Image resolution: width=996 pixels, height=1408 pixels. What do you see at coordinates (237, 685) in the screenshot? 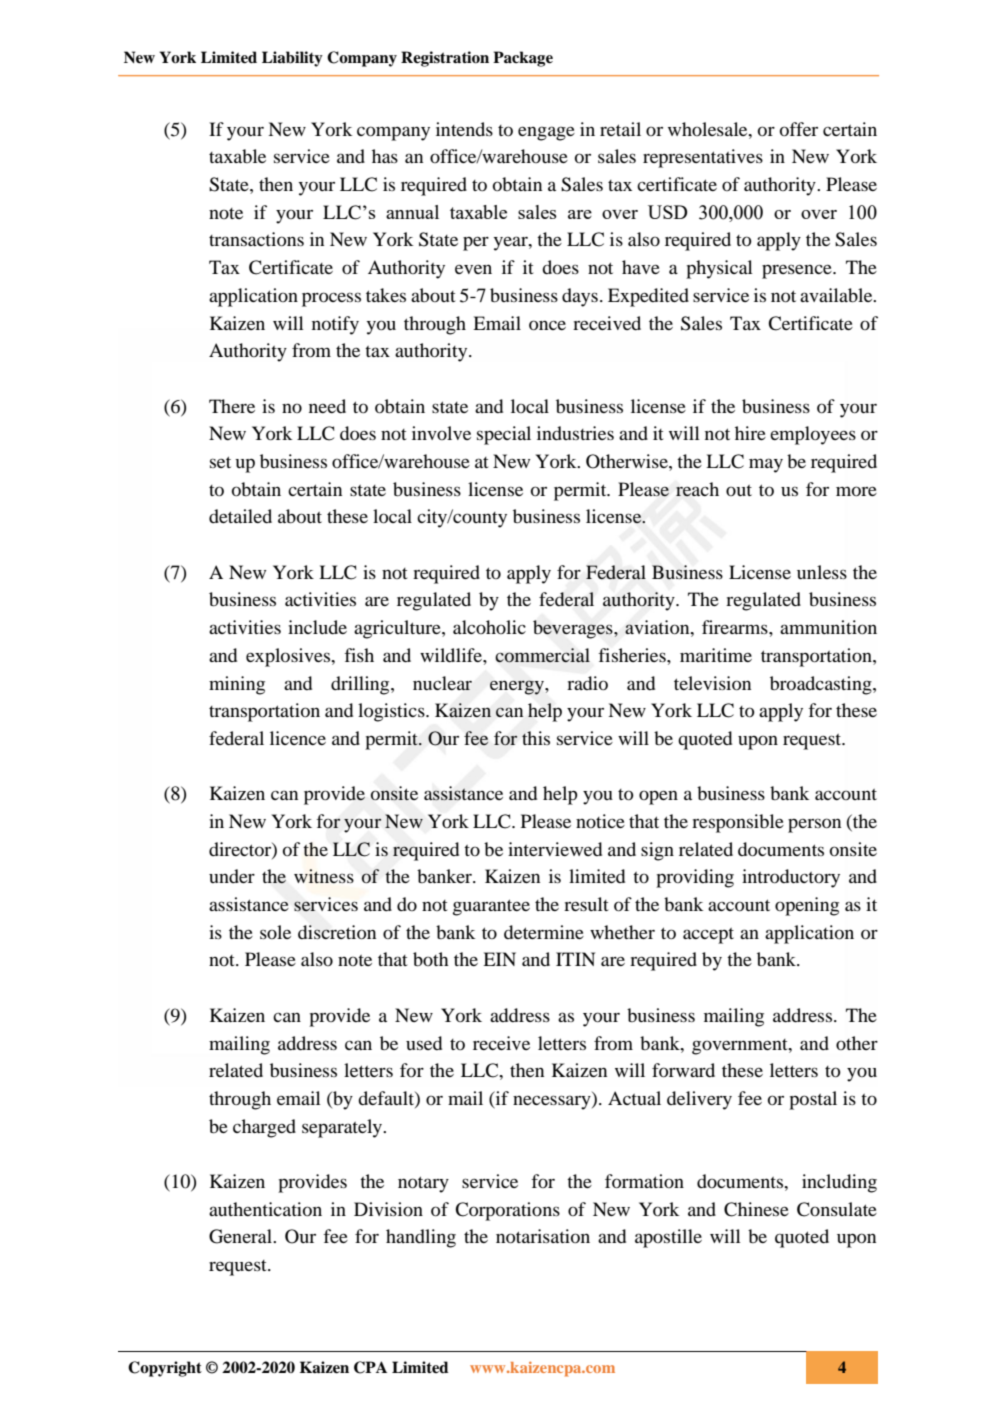
I see `mining` at bounding box center [237, 685].
